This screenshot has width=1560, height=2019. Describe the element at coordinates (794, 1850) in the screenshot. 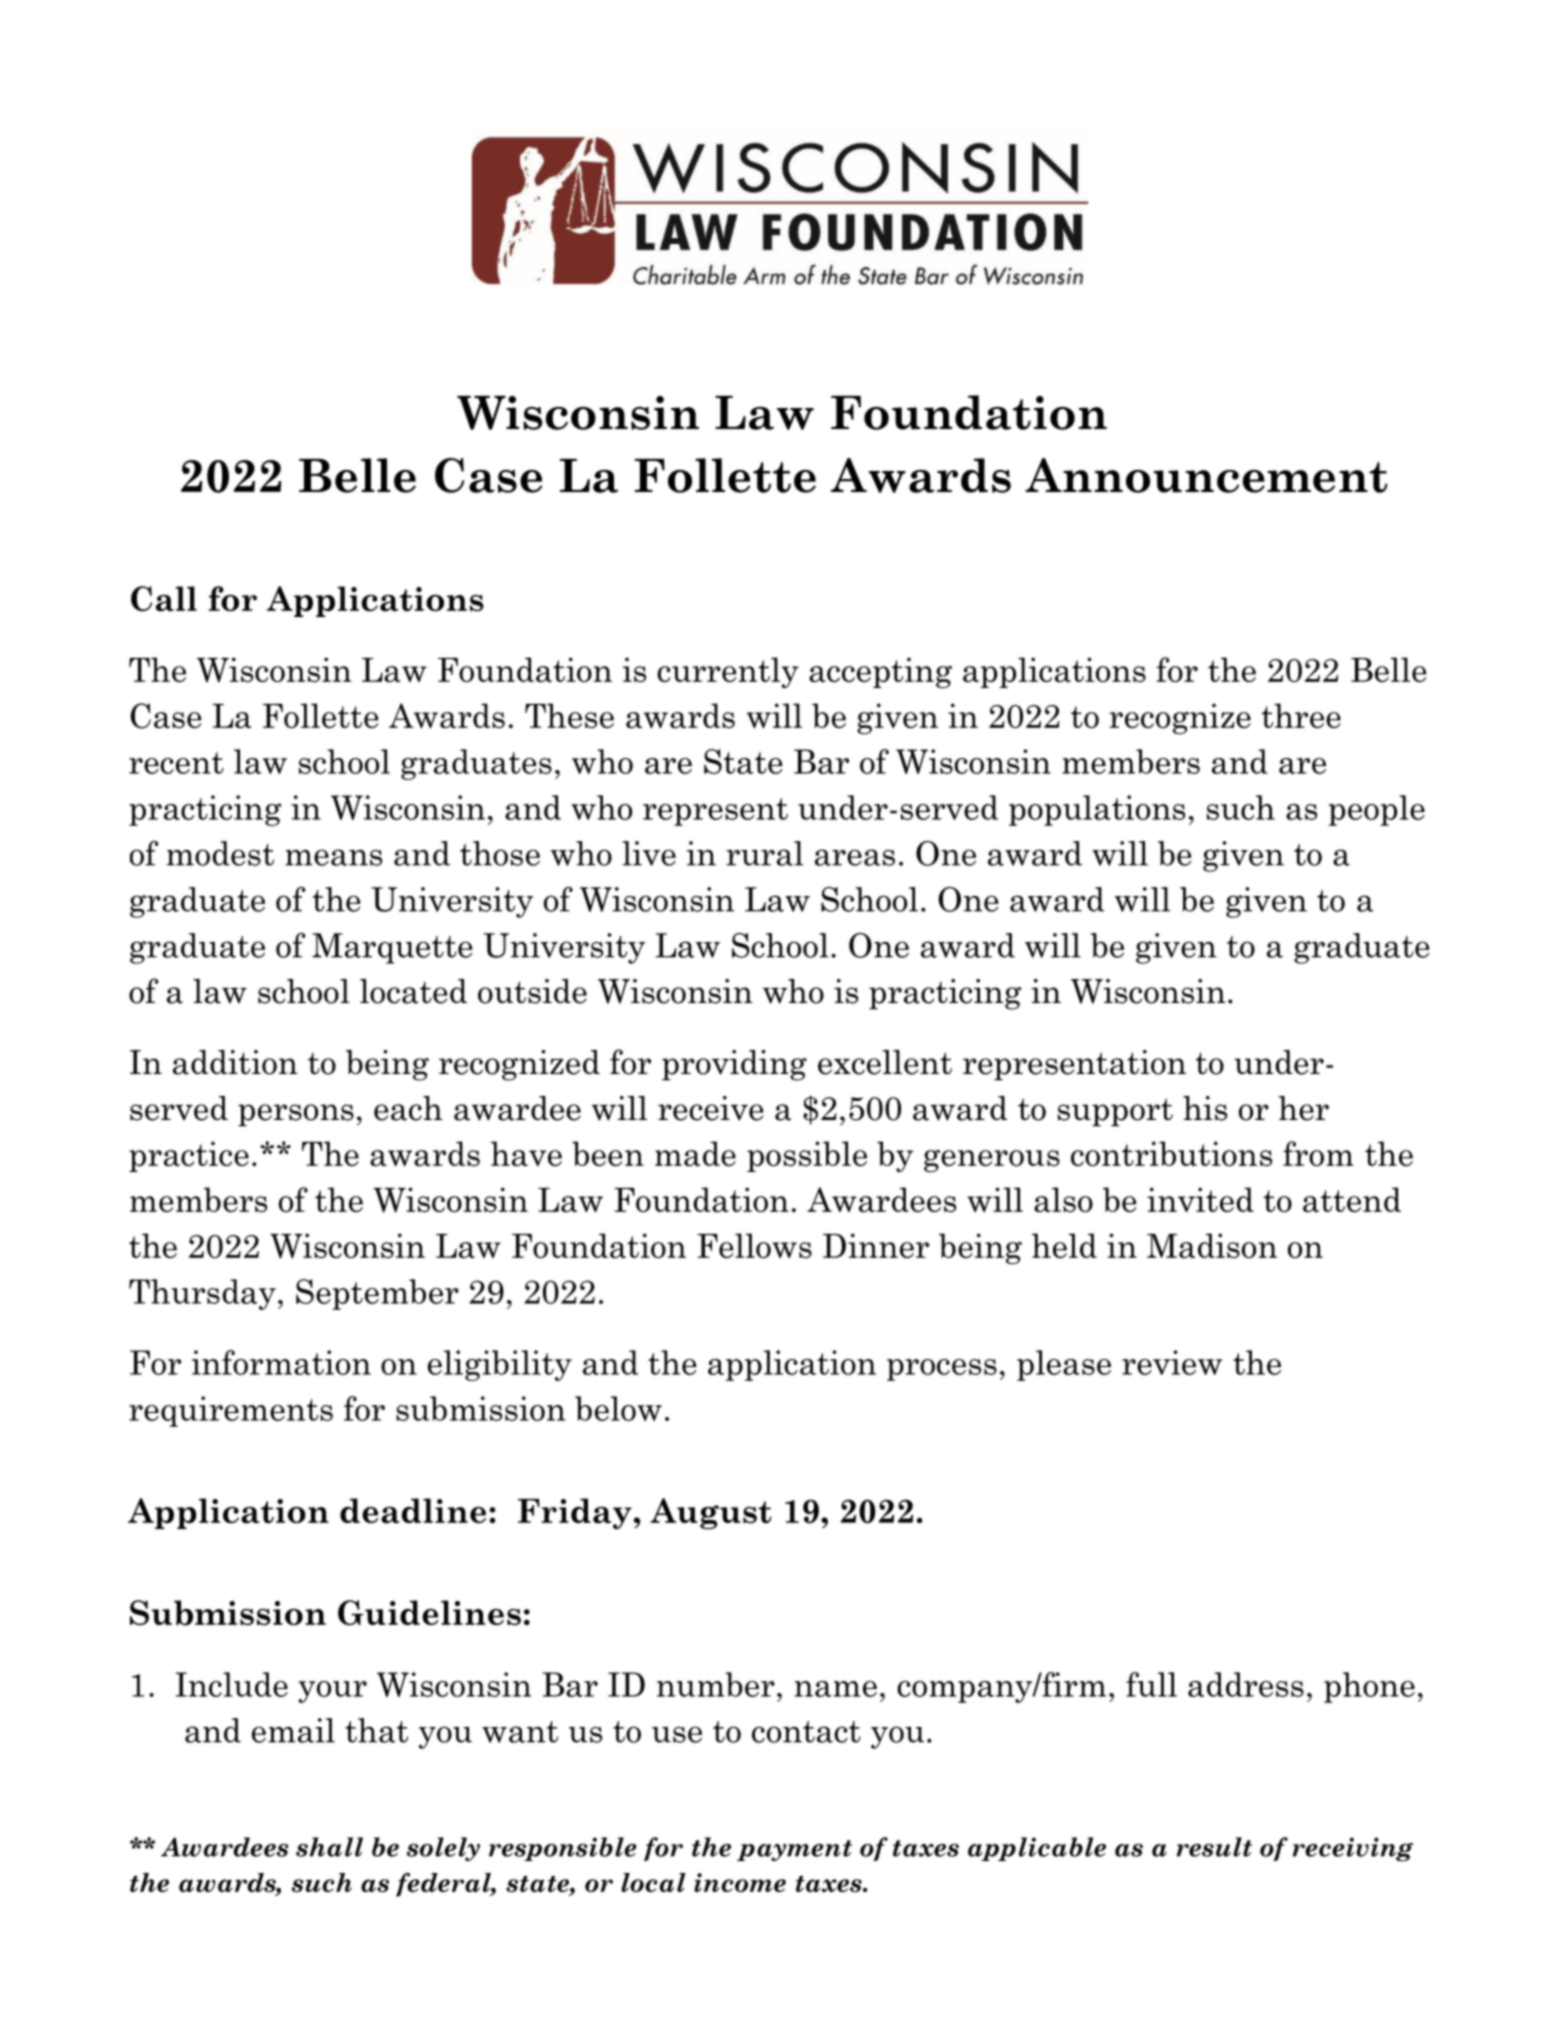

I see `payment` at that location.
